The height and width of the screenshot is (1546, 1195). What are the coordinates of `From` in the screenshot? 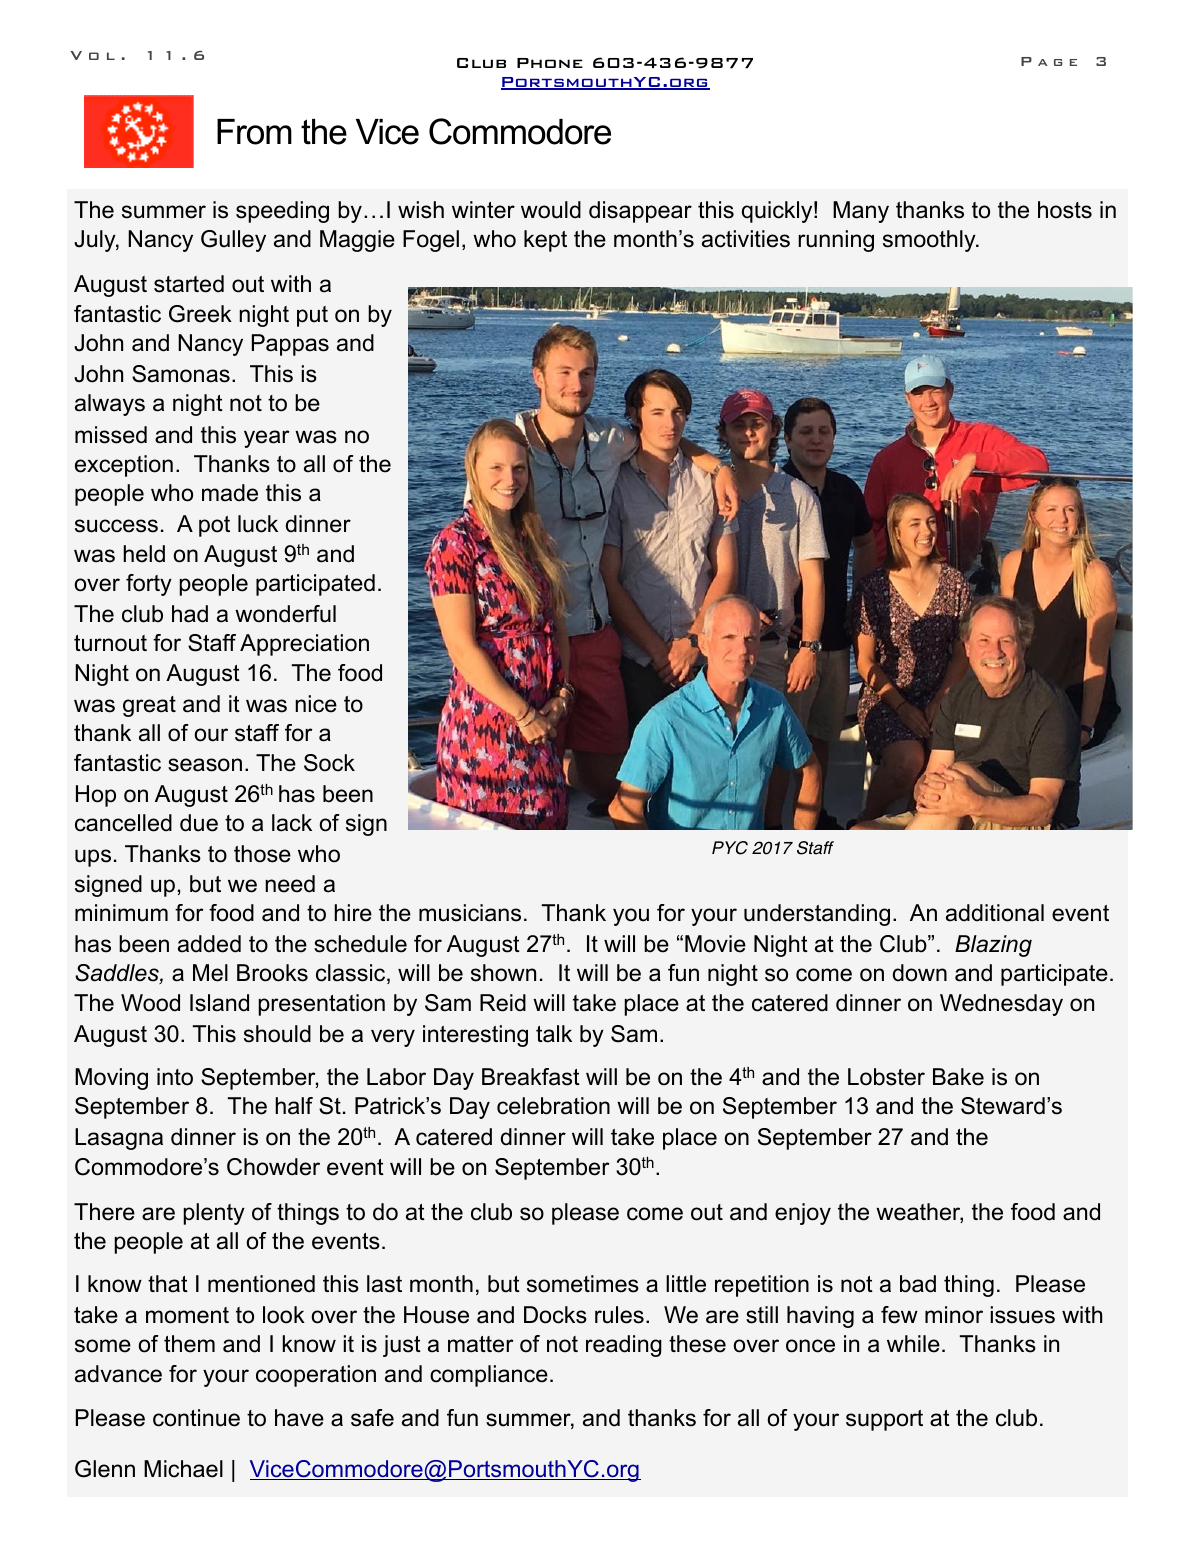 It's located at (254, 132).
